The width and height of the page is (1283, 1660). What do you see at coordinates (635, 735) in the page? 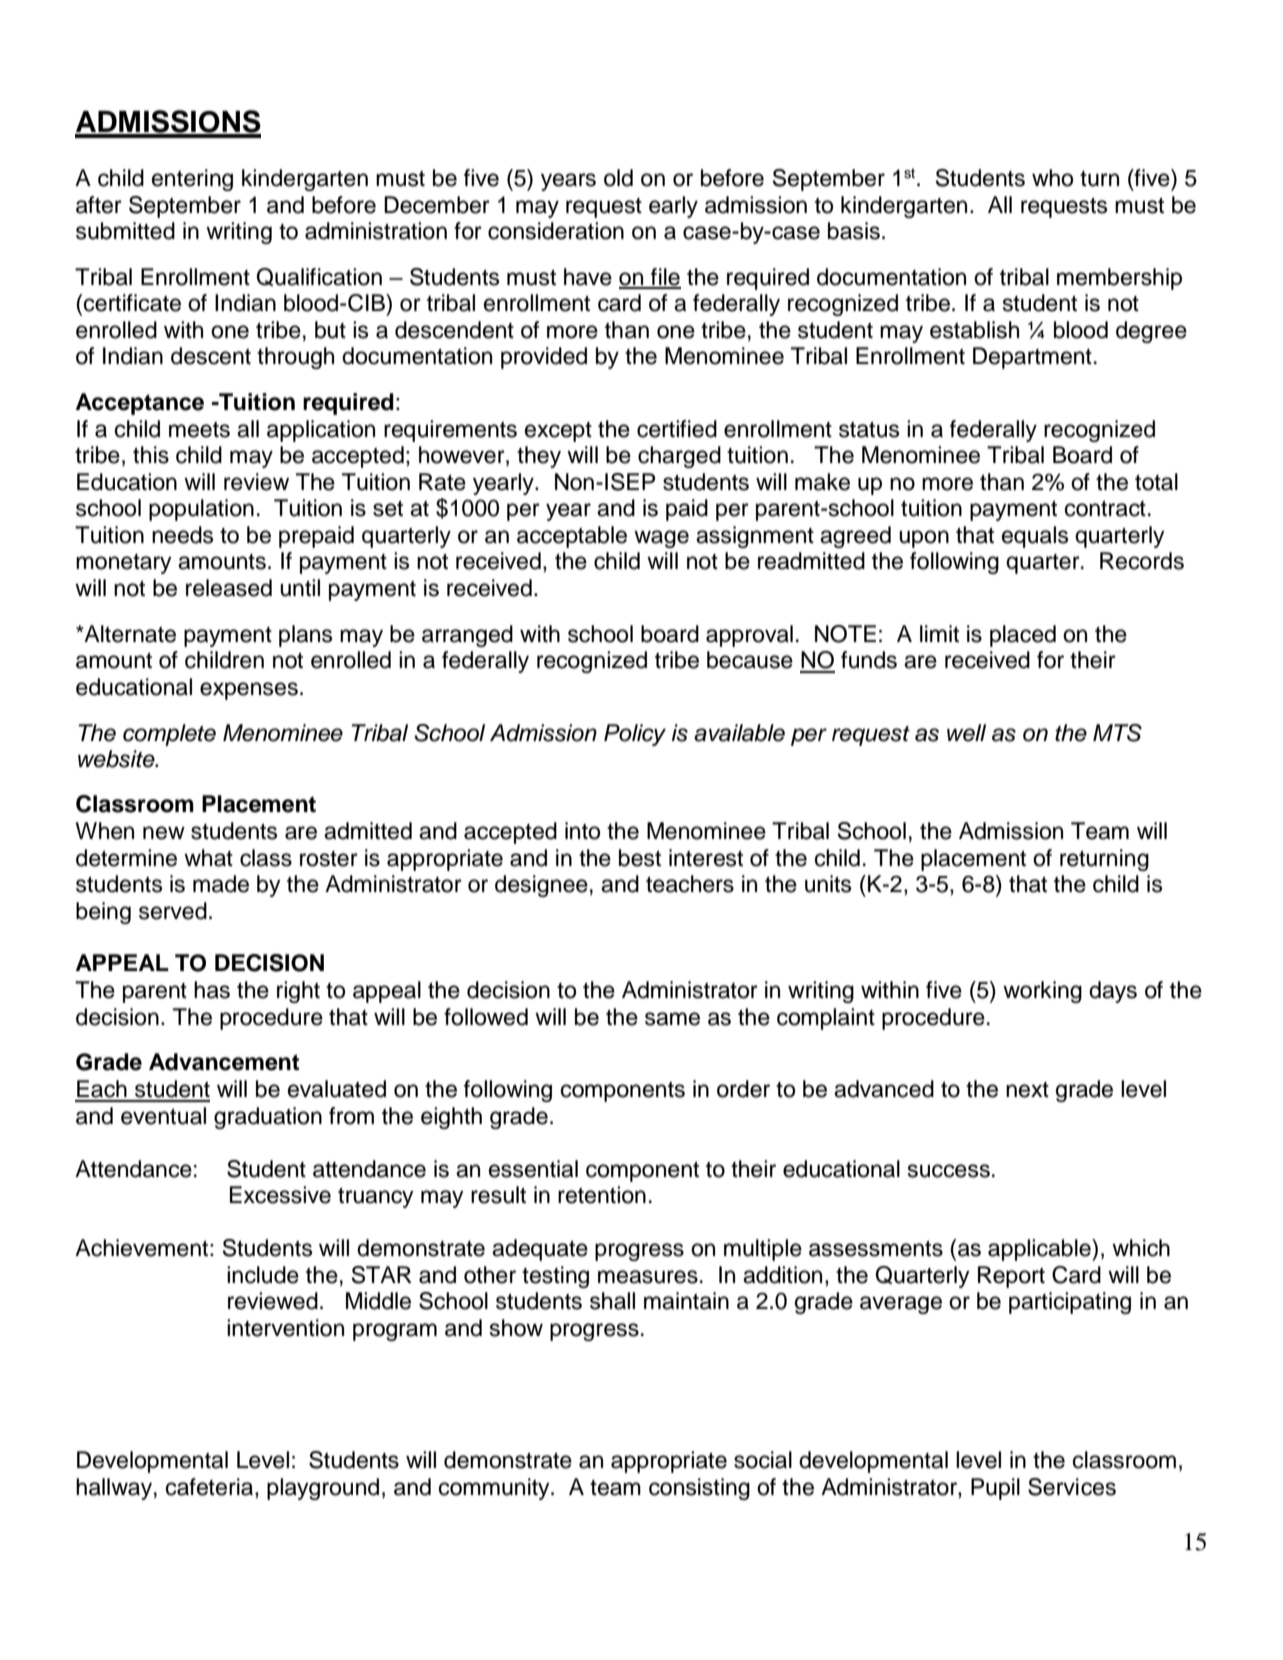
I see `Policy` at bounding box center [635, 735].
